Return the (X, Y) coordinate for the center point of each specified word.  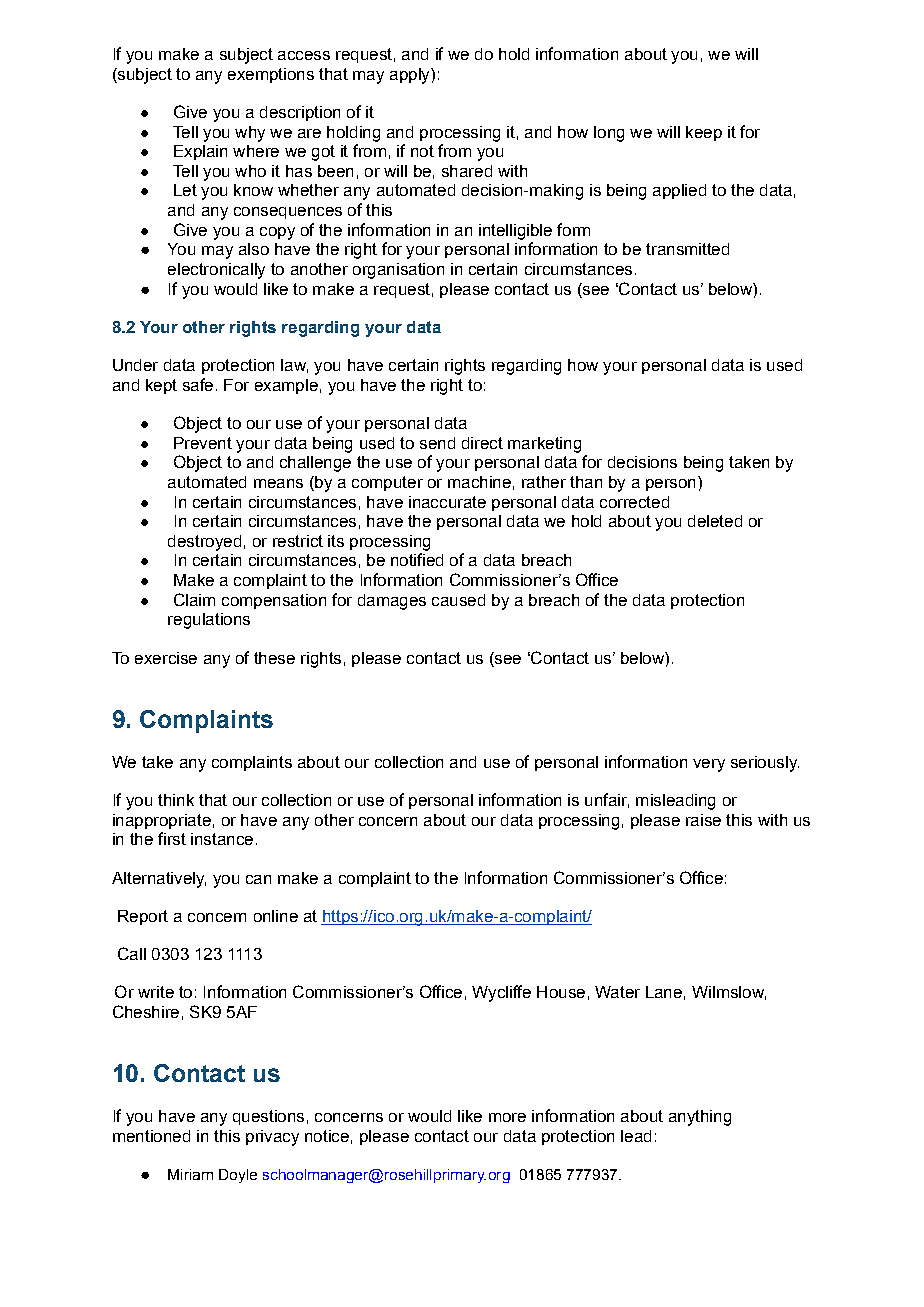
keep (704, 133)
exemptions (271, 75)
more (507, 1117)
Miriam (190, 1174)
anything (700, 1118)
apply (411, 76)
